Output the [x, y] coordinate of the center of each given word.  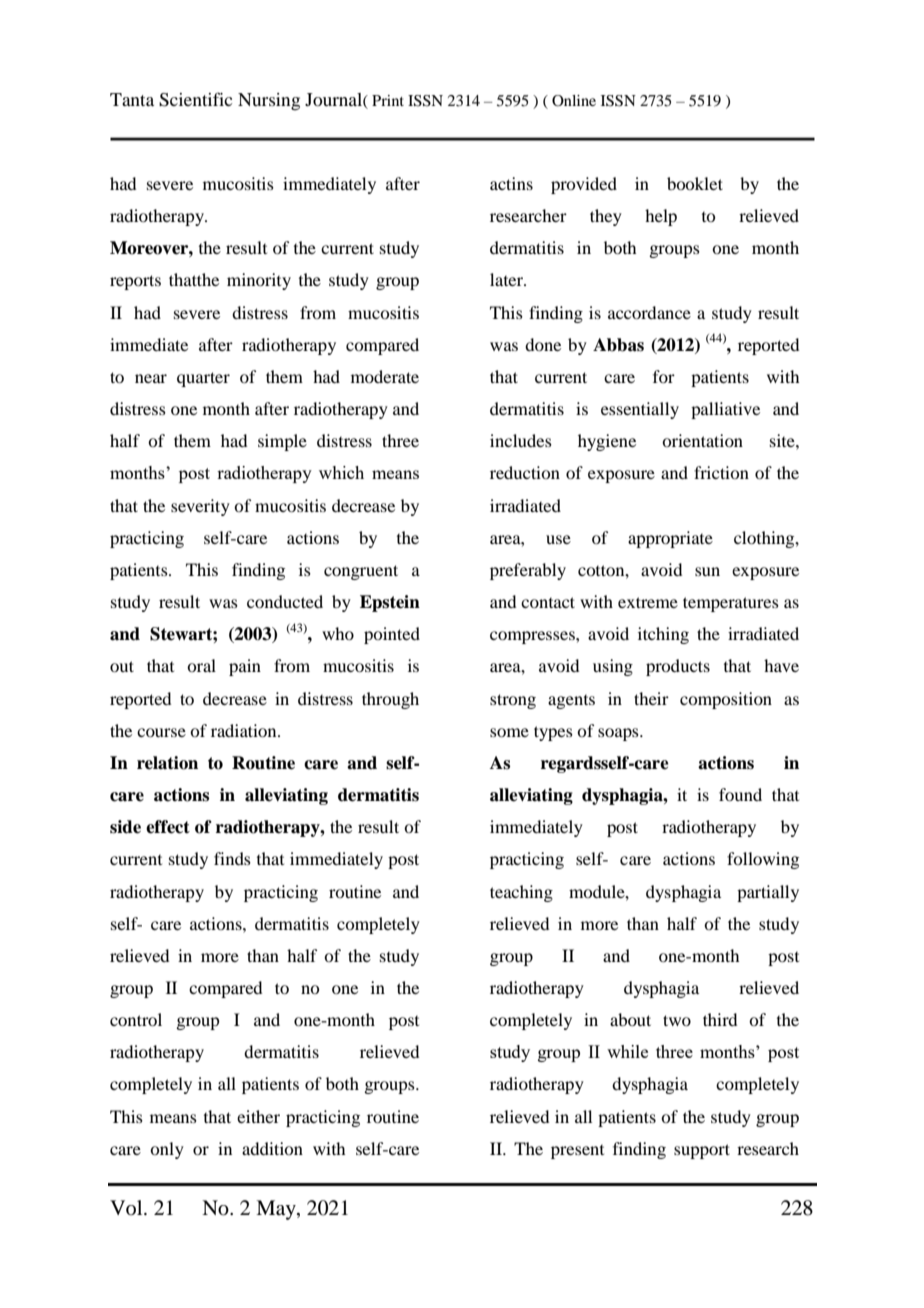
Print [388, 100]
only [167, 1150]
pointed [392, 635]
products [678, 667]
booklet [695, 183]
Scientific [195, 99]
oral [201, 665]
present [577, 1152]
